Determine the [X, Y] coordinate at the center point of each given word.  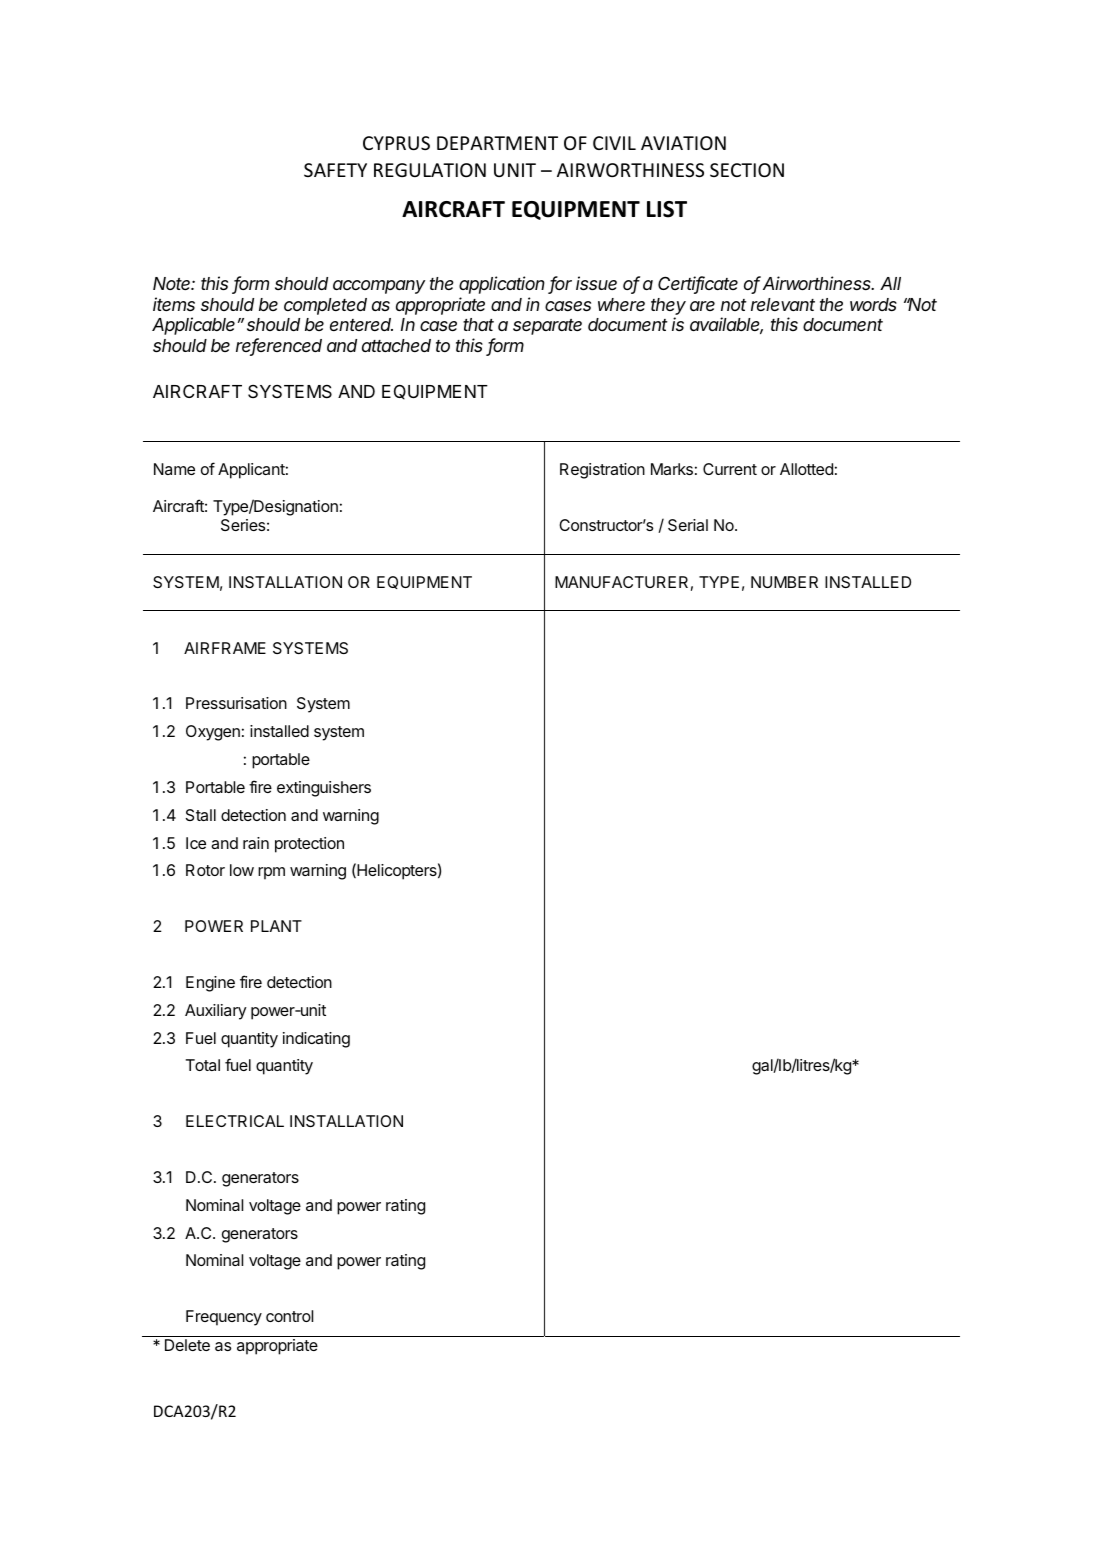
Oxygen [213, 733]
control [289, 1316]
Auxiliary [216, 1012]
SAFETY [335, 170]
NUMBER [784, 582]
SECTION [747, 170]
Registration [602, 471]
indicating [316, 1040]
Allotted [806, 469]
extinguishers [324, 789]
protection [309, 845]
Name [174, 469]
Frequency [224, 1318]
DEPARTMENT [497, 143]
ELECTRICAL [235, 1121]
